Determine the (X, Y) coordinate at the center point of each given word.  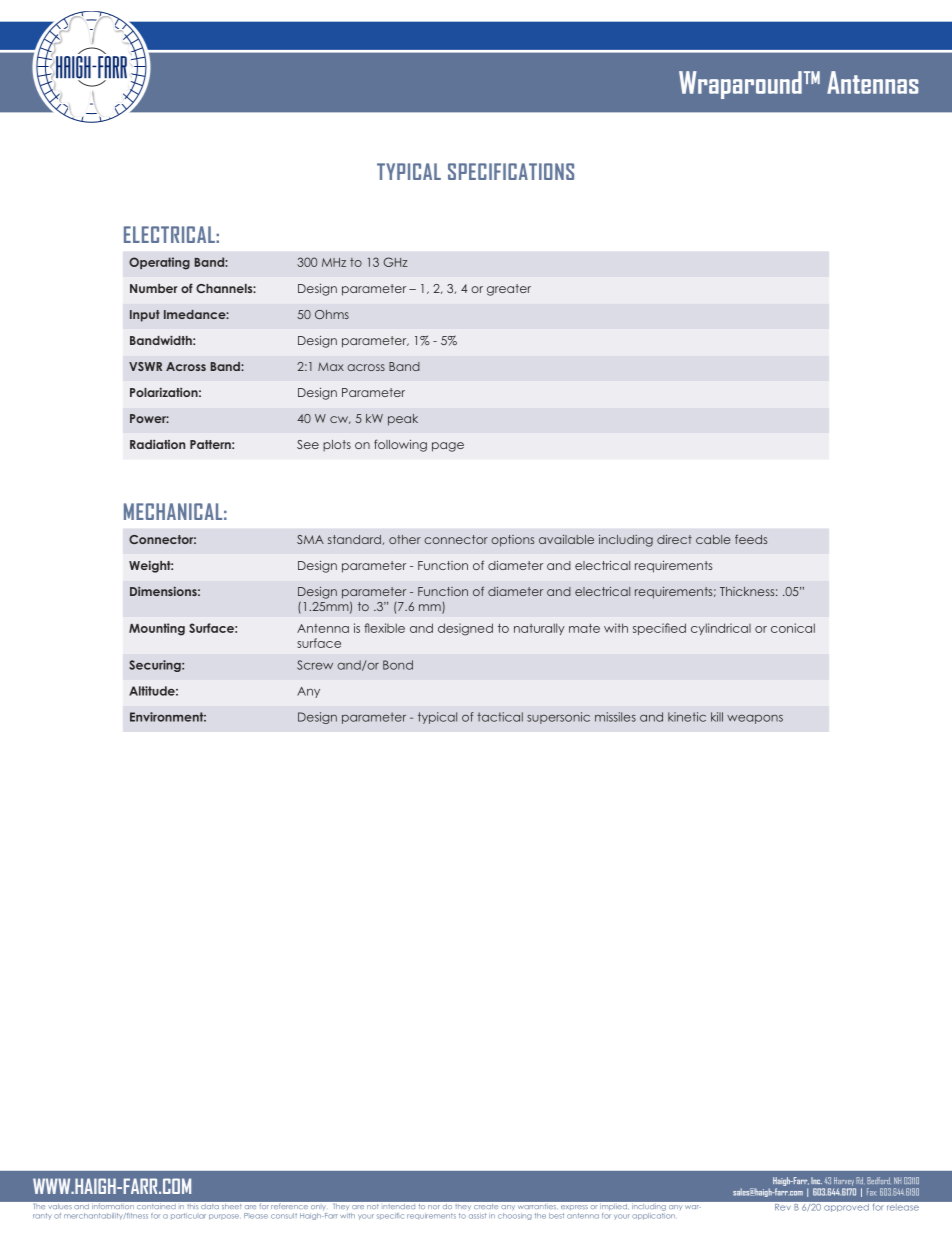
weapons (755, 719)
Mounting (157, 629)
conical (793, 628)
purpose (225, 1217)
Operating (159, 263)
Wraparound (740, 85)
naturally (539, 629)
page (448, 447)
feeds (751, 539)
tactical (500, 717)
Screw (315, 665)
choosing (515, 1215)
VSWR (145, 366)
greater (509, 290)
